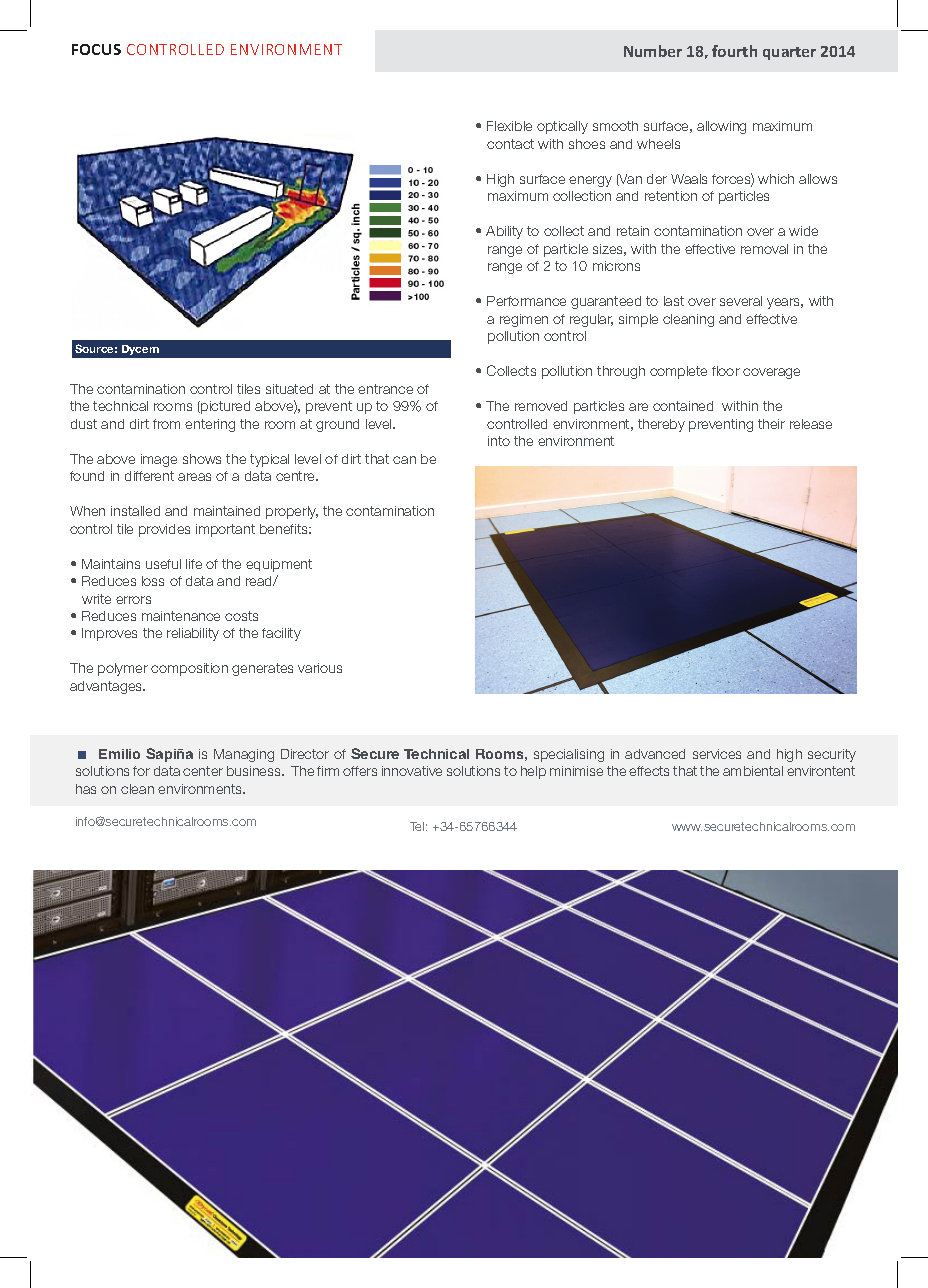 The height and width of the document is (1288, 928). Describe the element at coordinates (289, 389) in the document. I see `situated` at that location.
